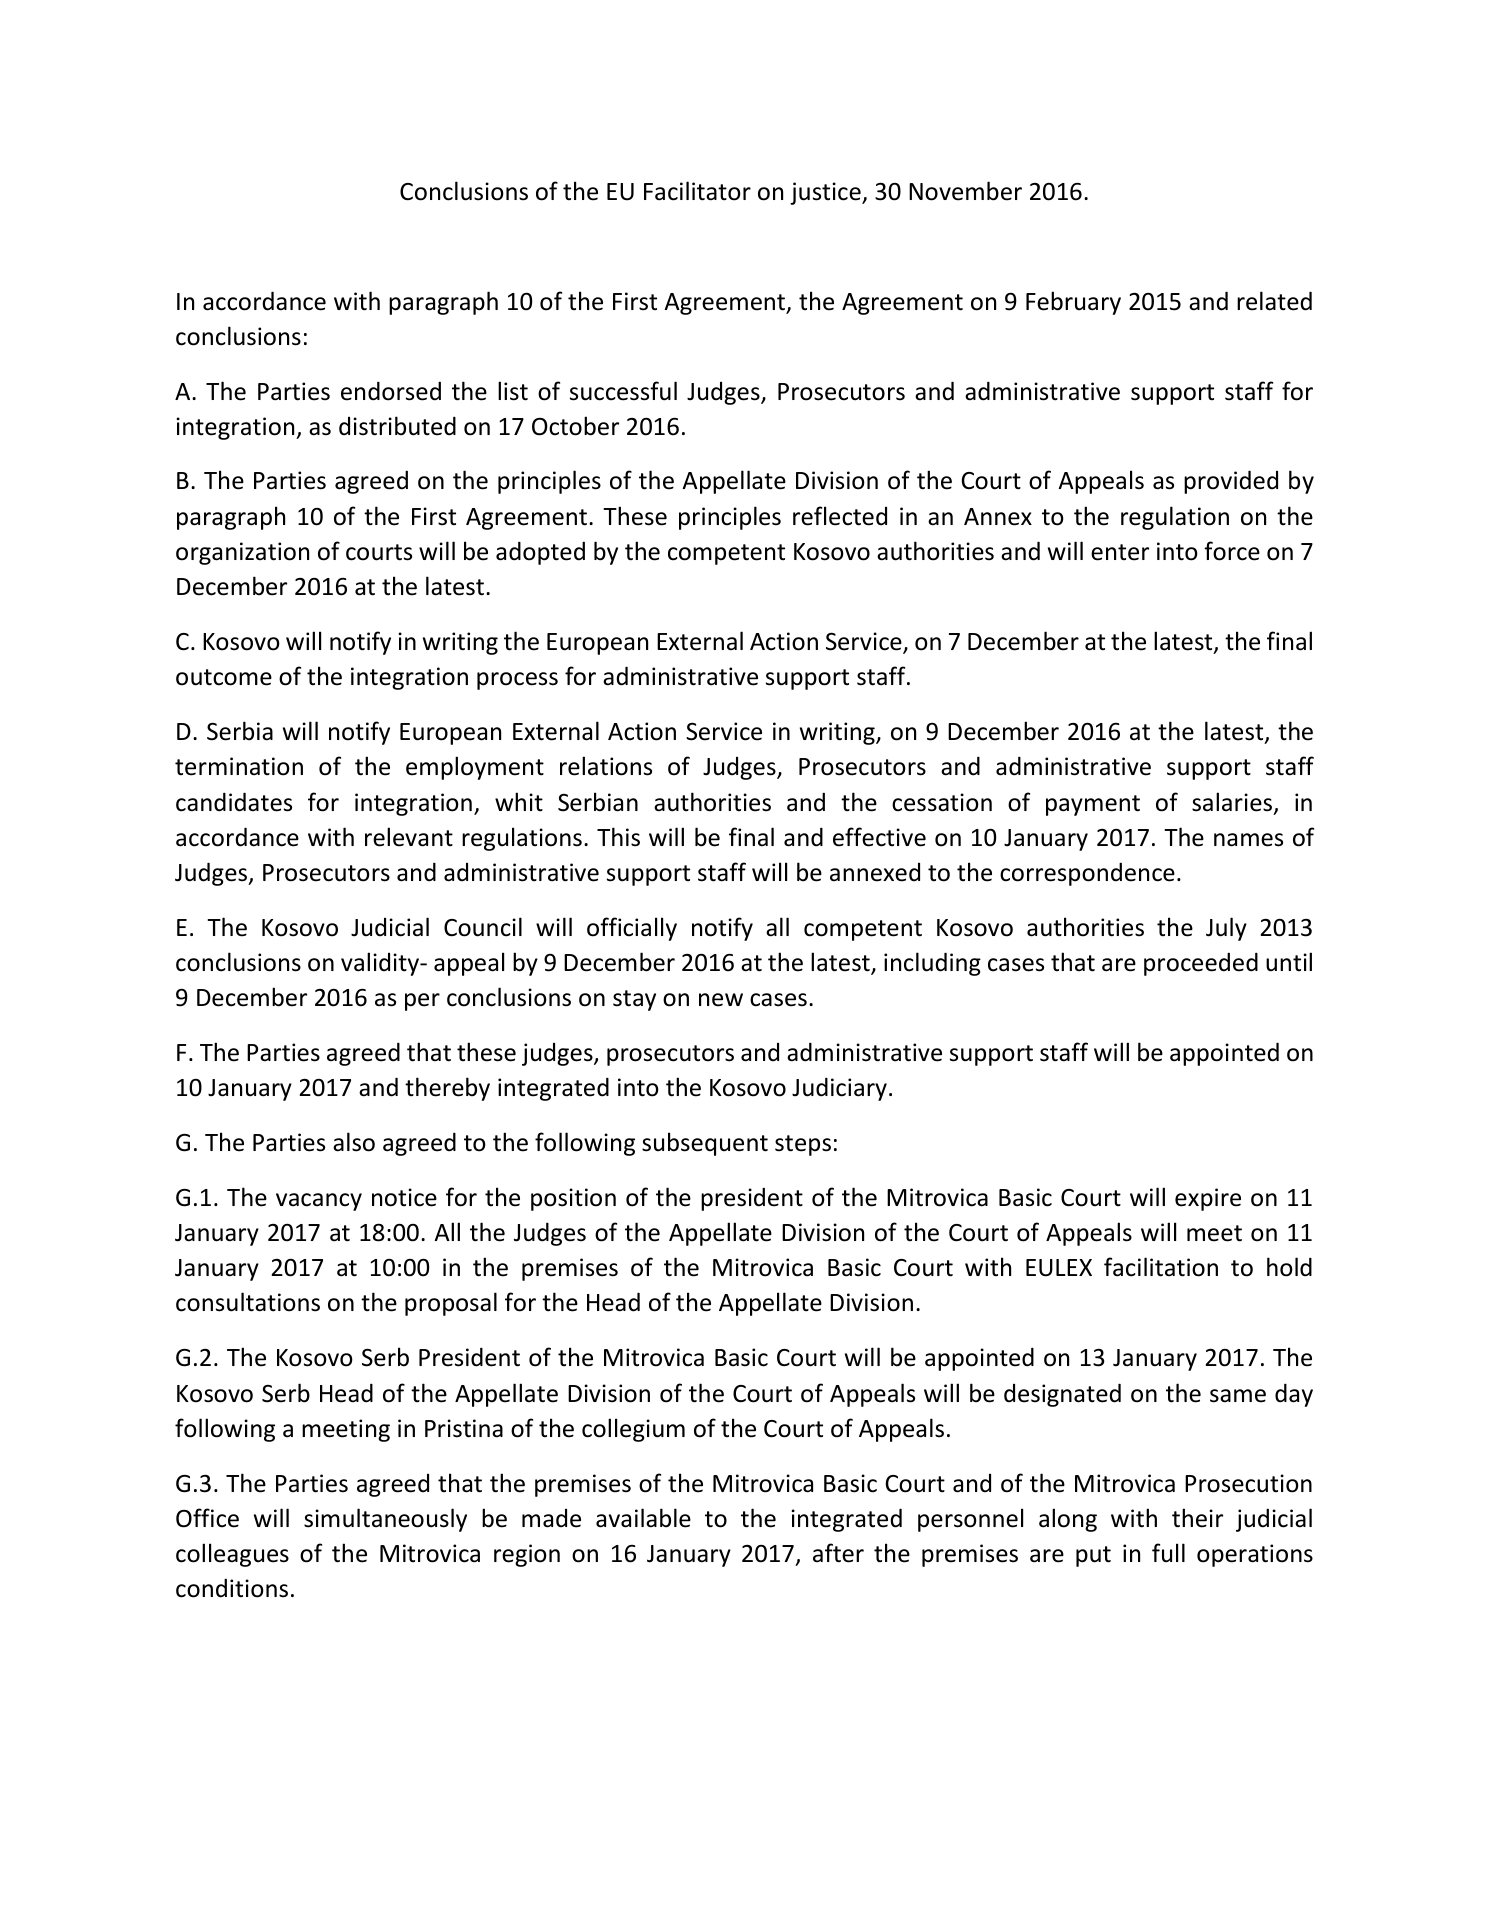 This screenshot has height=1927, width=1489. What do you see at coordinates (391, 391) in the screenshot?
I see `endorsed` at bounding box center [391, 391].
